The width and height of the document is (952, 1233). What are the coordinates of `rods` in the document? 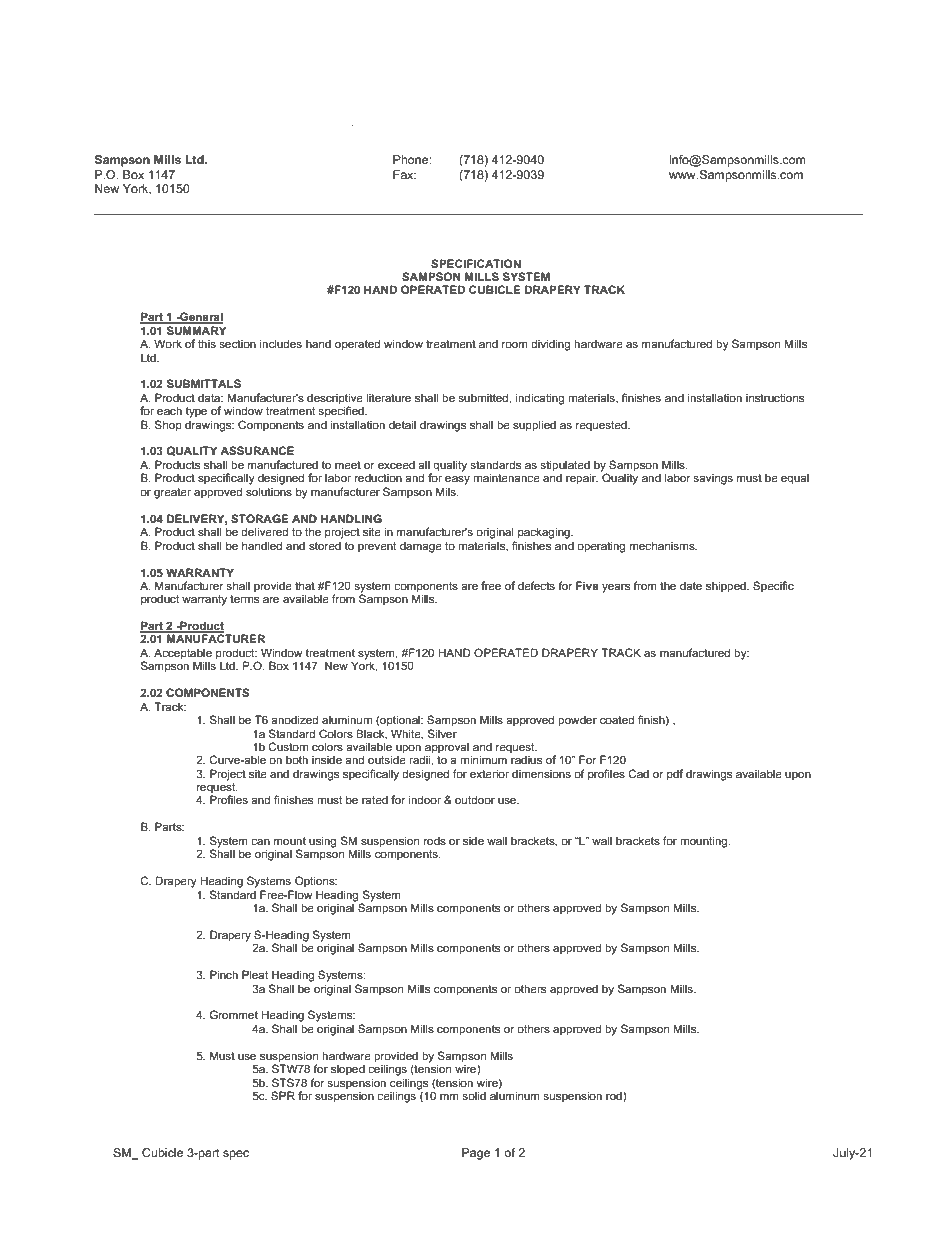 It's located at (435, 840).
